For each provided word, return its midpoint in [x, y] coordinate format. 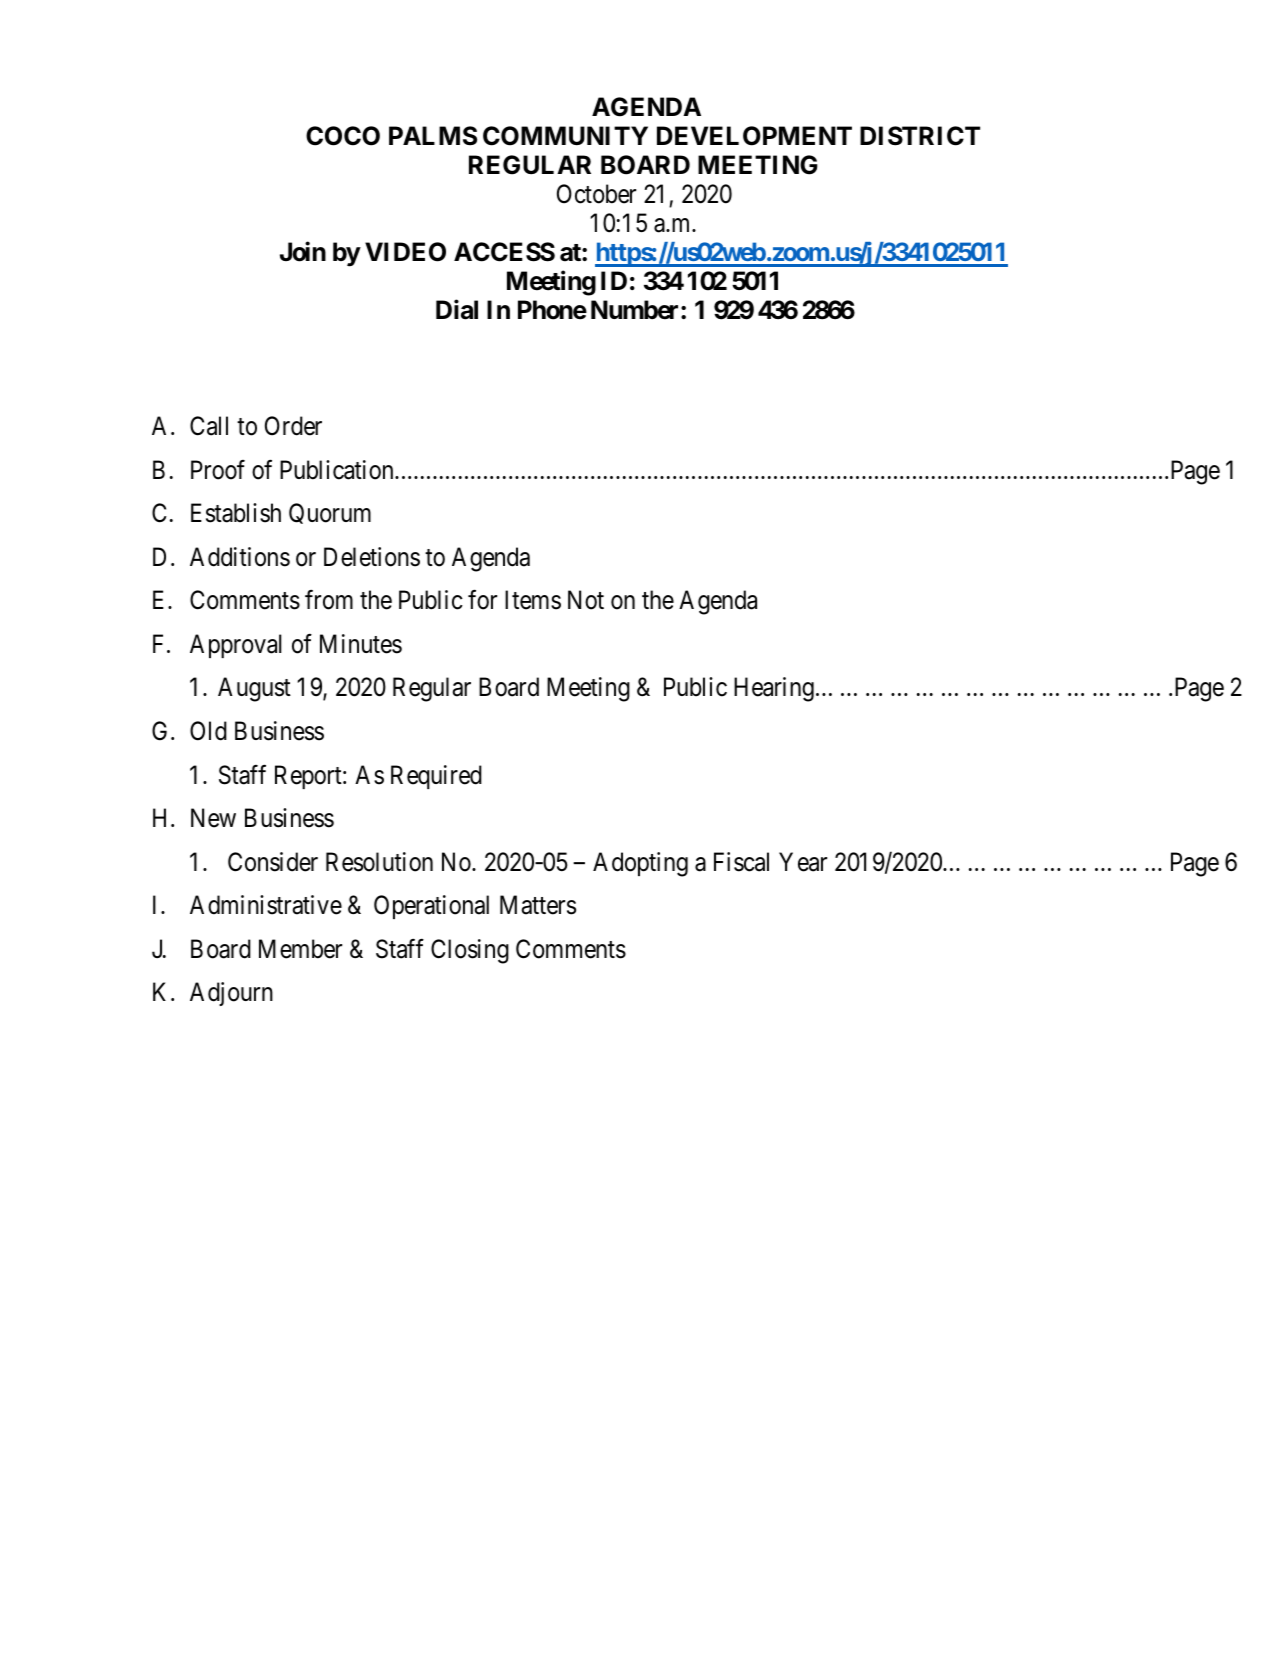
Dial [457, 310]
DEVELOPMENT [754, 136]
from [329, 600]
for [482, 600]
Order [293, 426]
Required [436, 777]
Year [803, 862]
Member [300, 949]
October [596, 194]
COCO [343, 136]
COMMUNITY [565, 136]
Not [586, 600]
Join [303, 252]
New [213, 818]
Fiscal [741, 862]
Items [533, 600]
